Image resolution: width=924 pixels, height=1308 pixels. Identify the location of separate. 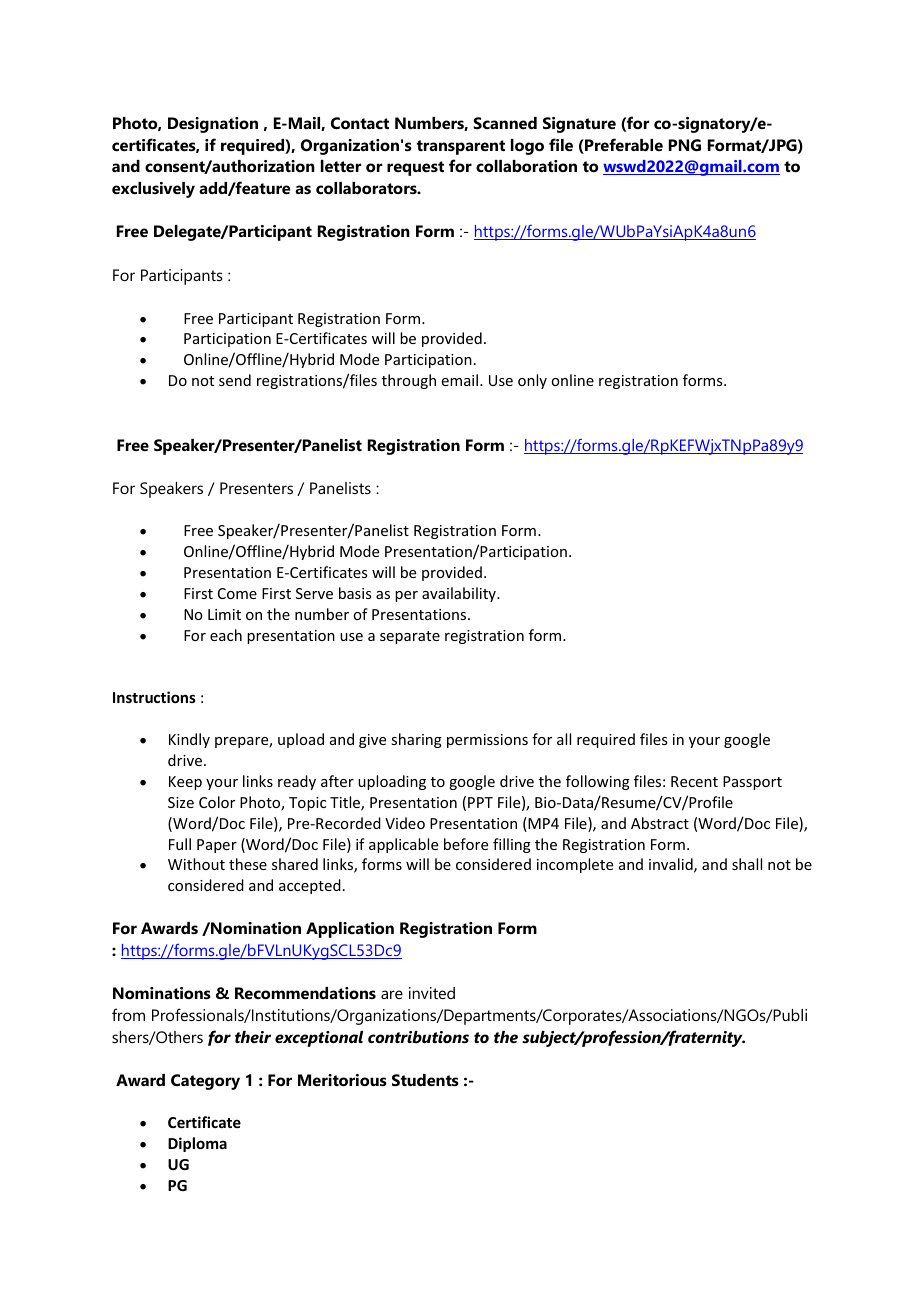
(410, 637).
